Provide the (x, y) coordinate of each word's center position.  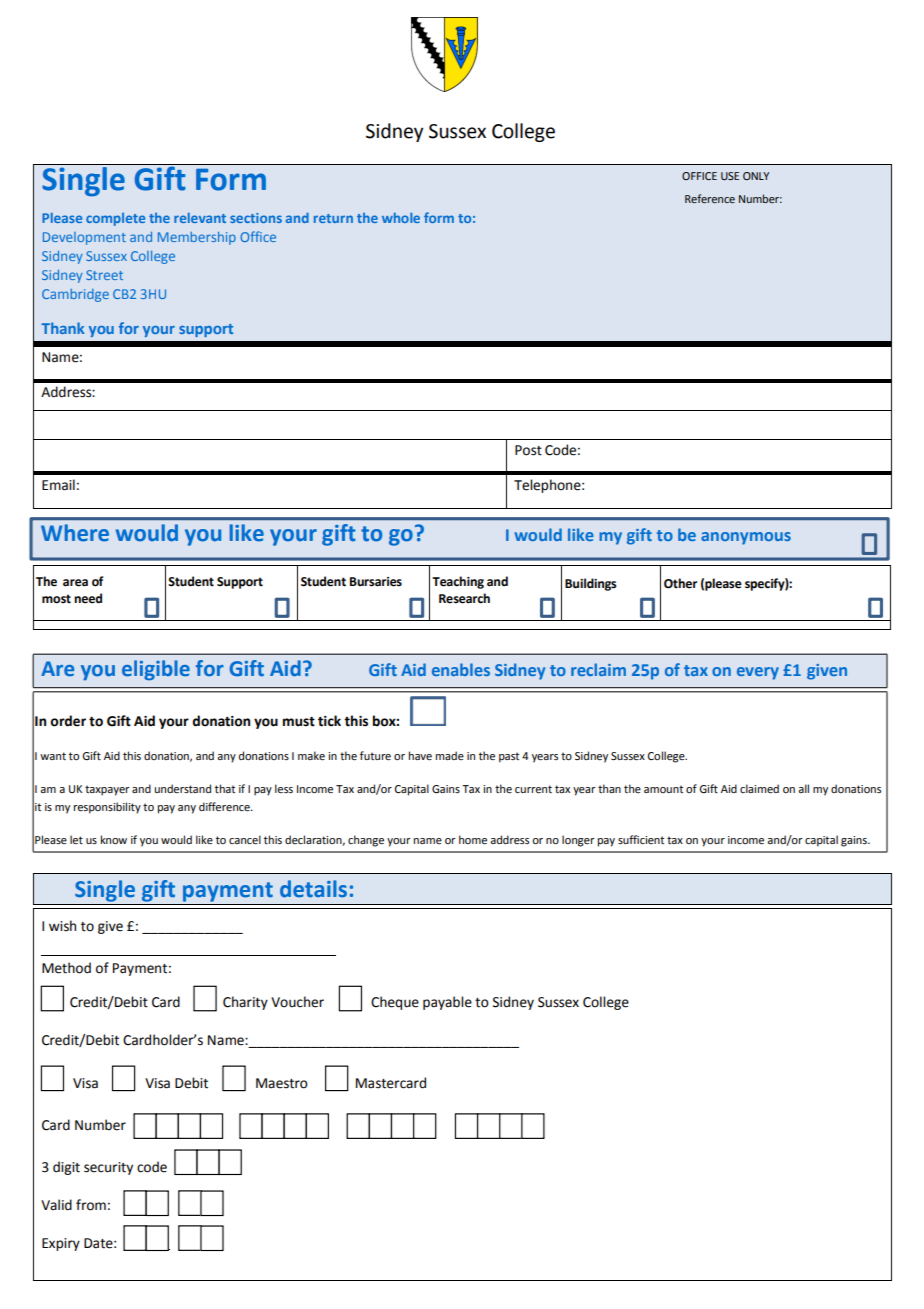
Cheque (395, 1003)
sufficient (641, 839)
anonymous (746, 538)
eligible (156, 670)
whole (401, 217)
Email (58, 485)
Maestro (282, 1083)
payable (447, 1003)
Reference (710, 198)
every (758, 673)
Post (528, 450)
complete (115, 219)
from (91, 1205)
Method (66, 968)
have (420, 755)
